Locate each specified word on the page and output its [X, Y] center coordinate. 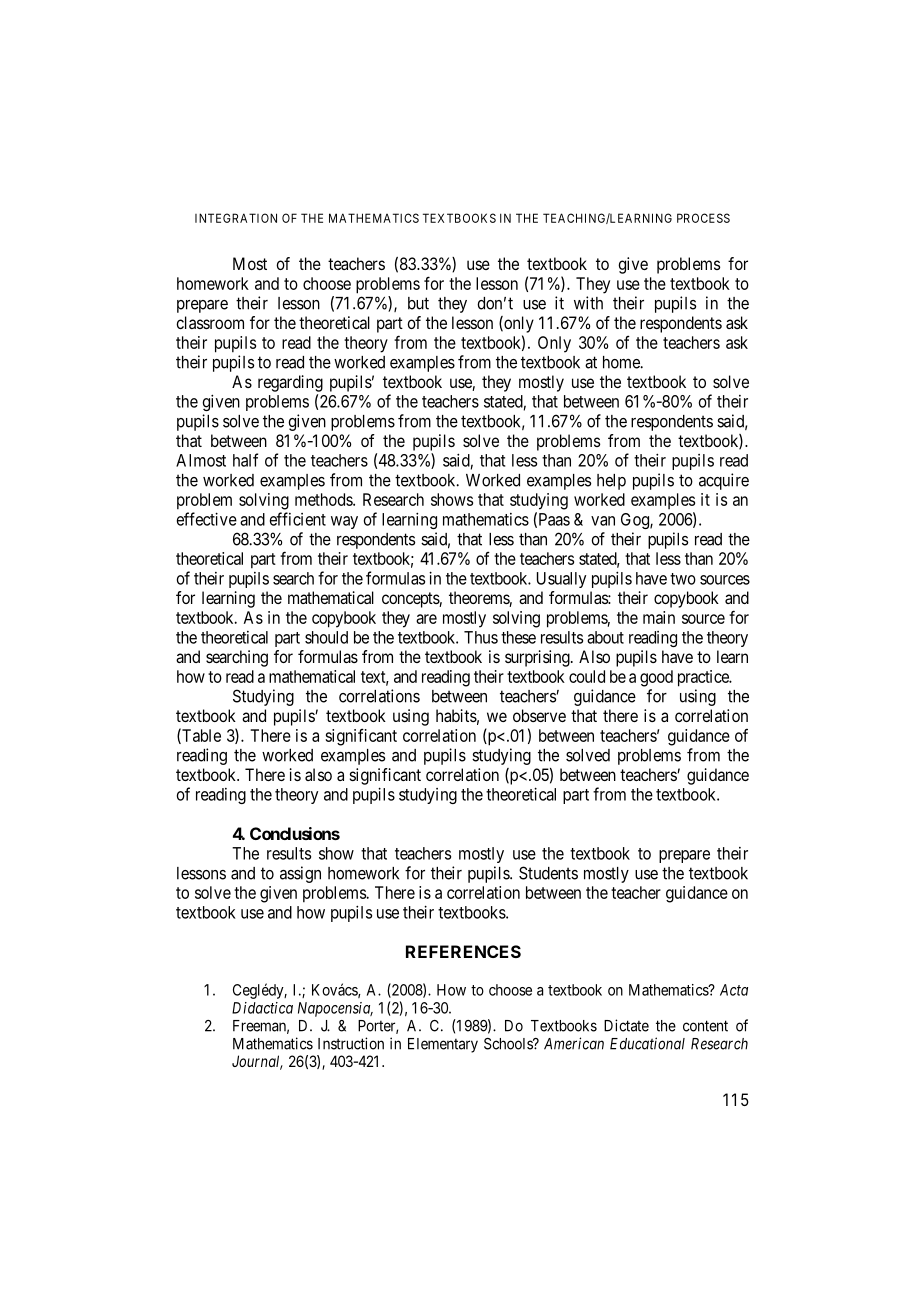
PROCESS [703, 218]
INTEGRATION [236, 218]
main [659, 617]
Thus [481, 637]
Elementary [443, 1045]
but [418, 303]
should [326, 637]
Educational [647, 1043]
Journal [257, 1062]
